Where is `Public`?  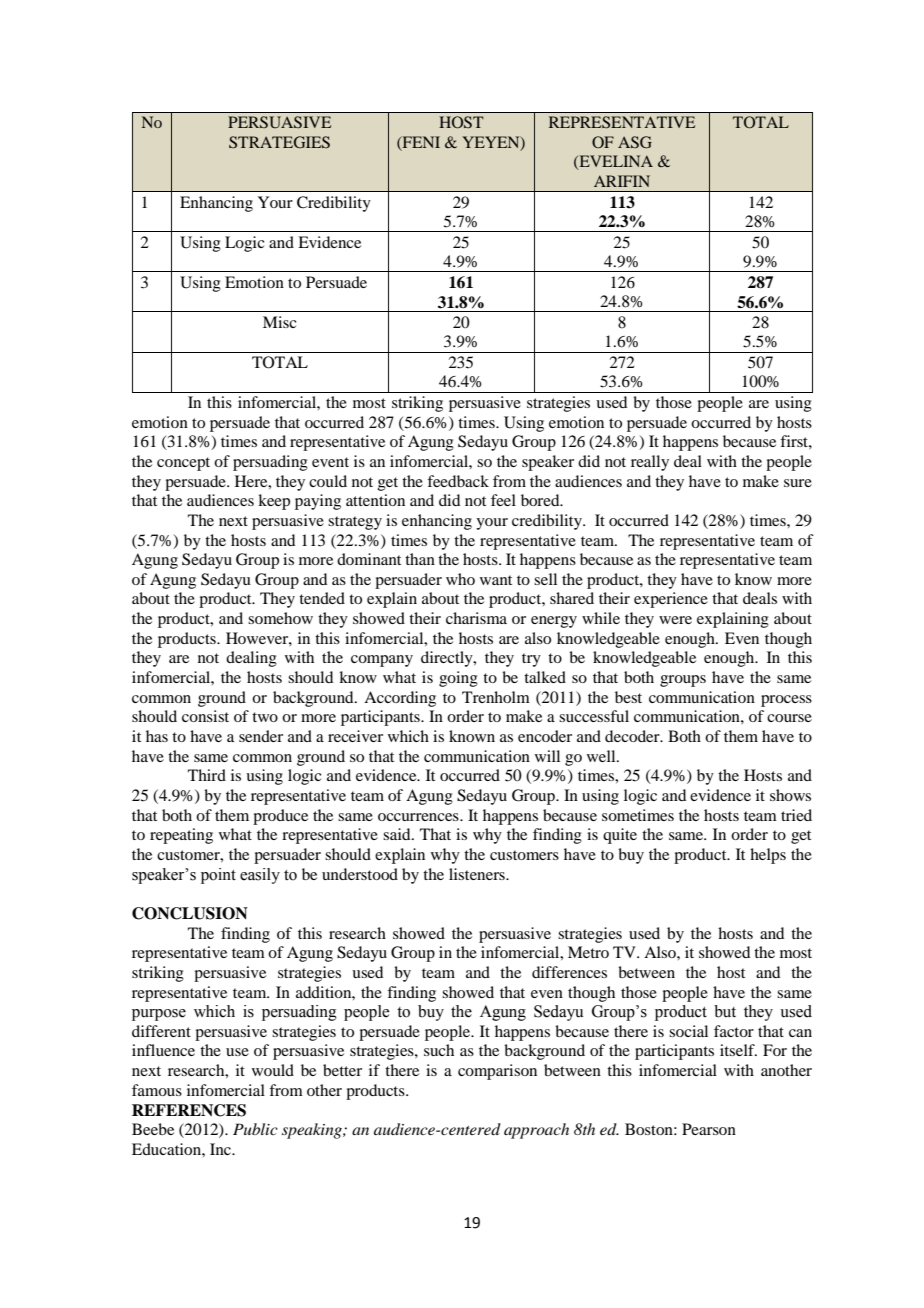
Public is located at coordinates (255, 1129).
